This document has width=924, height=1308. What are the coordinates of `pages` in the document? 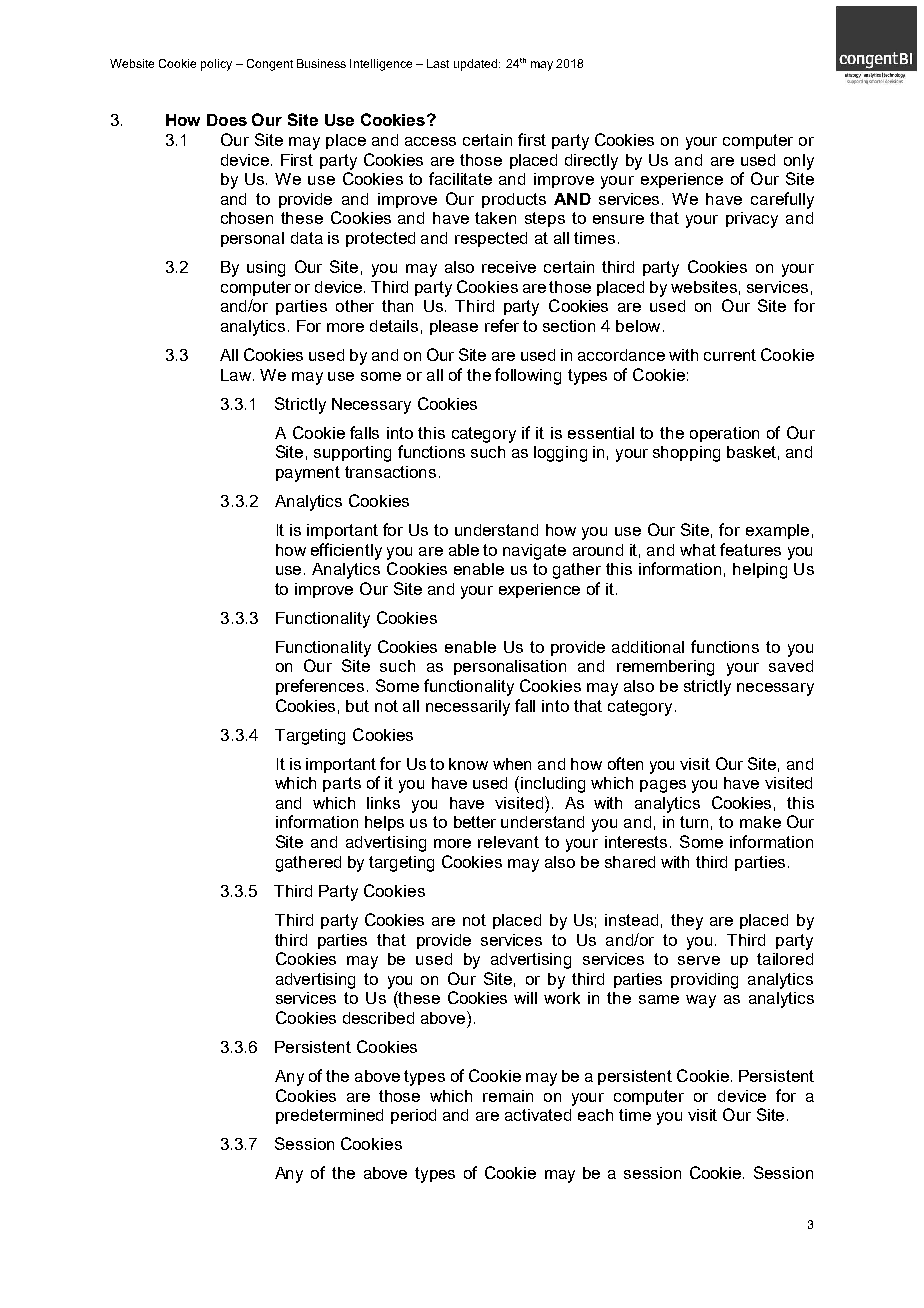 It's located at (663, 786).
